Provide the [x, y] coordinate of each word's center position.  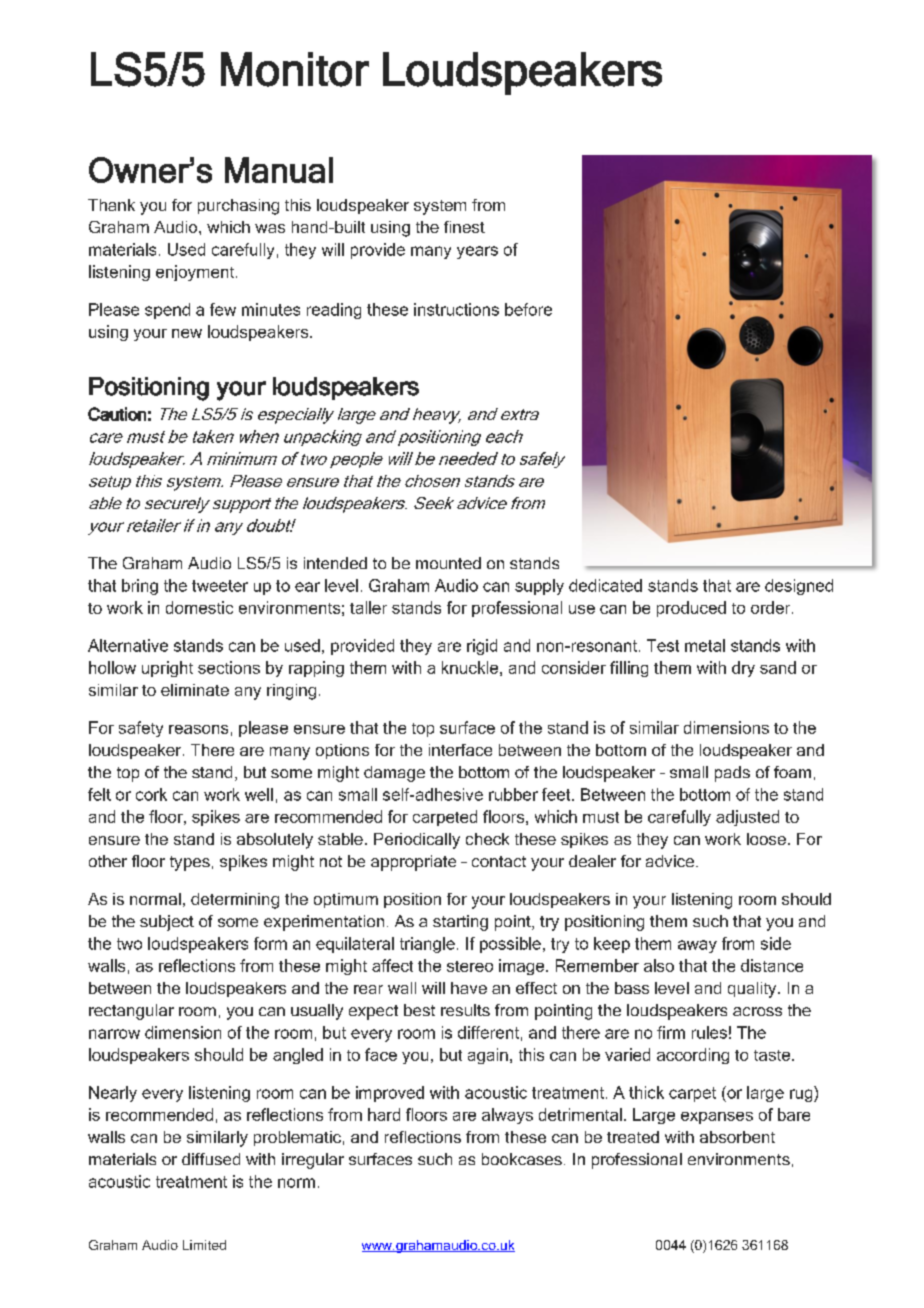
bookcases [522, 1159]
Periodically [417, 841]
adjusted [747, 818]
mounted [448, 563]
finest [464, 227]
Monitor [295, 69]
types [190, 863]
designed [799, 587]
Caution [117, 414]
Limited [204, 1245]
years [477, 252]
